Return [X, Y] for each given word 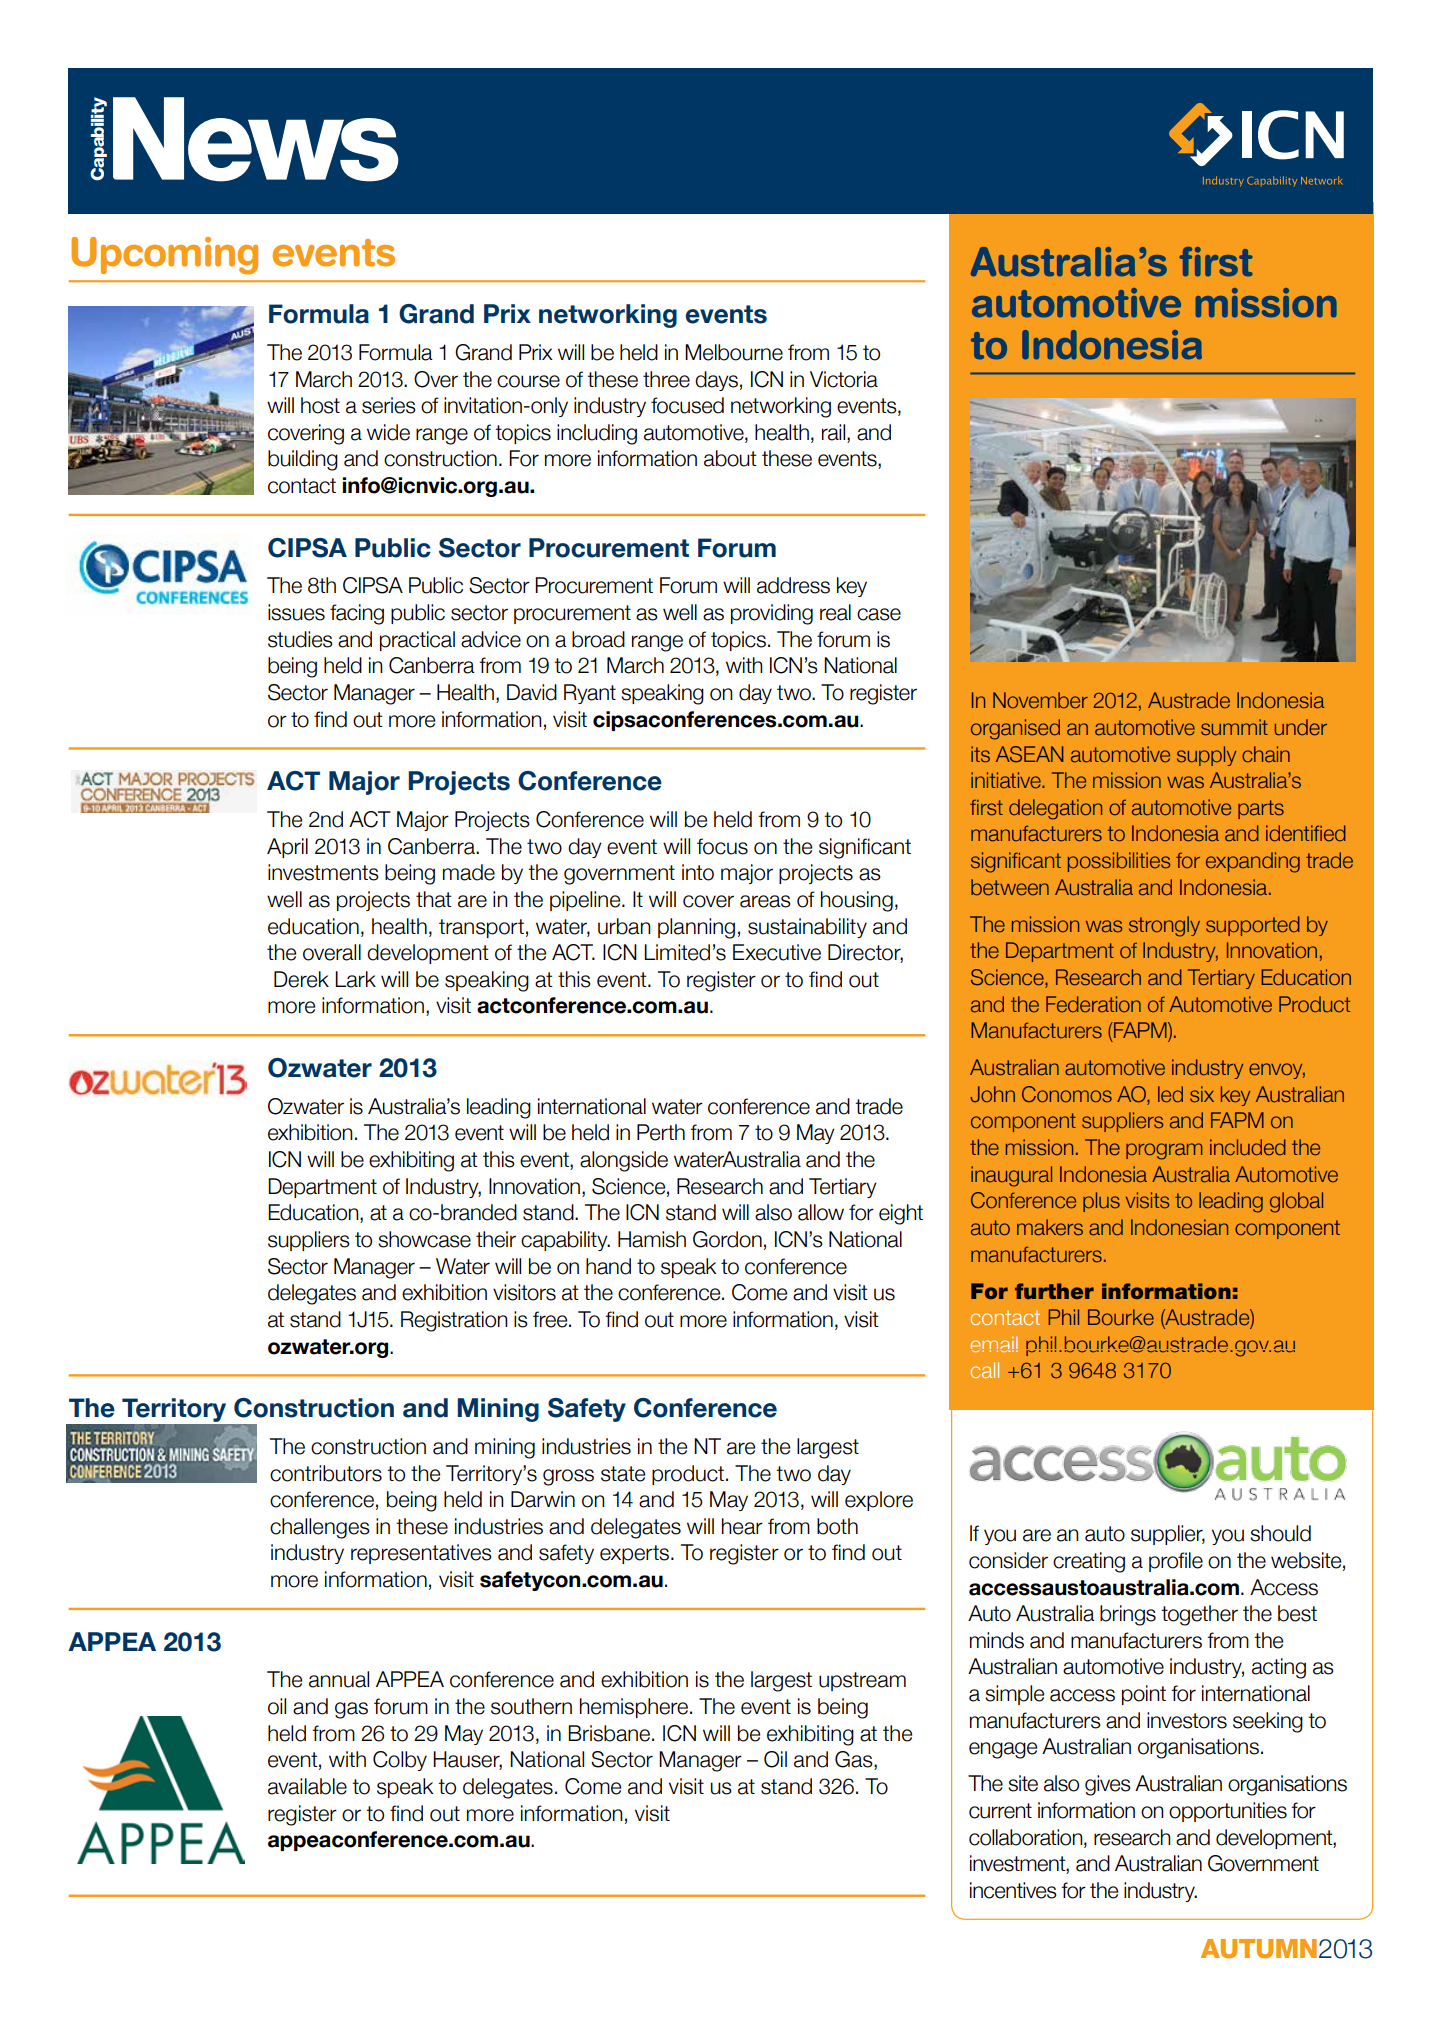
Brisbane [610, 1733]
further [1054, 1291]
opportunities [1228, 1812]
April [287, 848]
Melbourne [734, 352]
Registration [454, 1321]
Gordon [727, 1239]
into [698, 872]
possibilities [1119, 862]
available [307, 1786]
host [320, 405]
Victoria [844, 379]
